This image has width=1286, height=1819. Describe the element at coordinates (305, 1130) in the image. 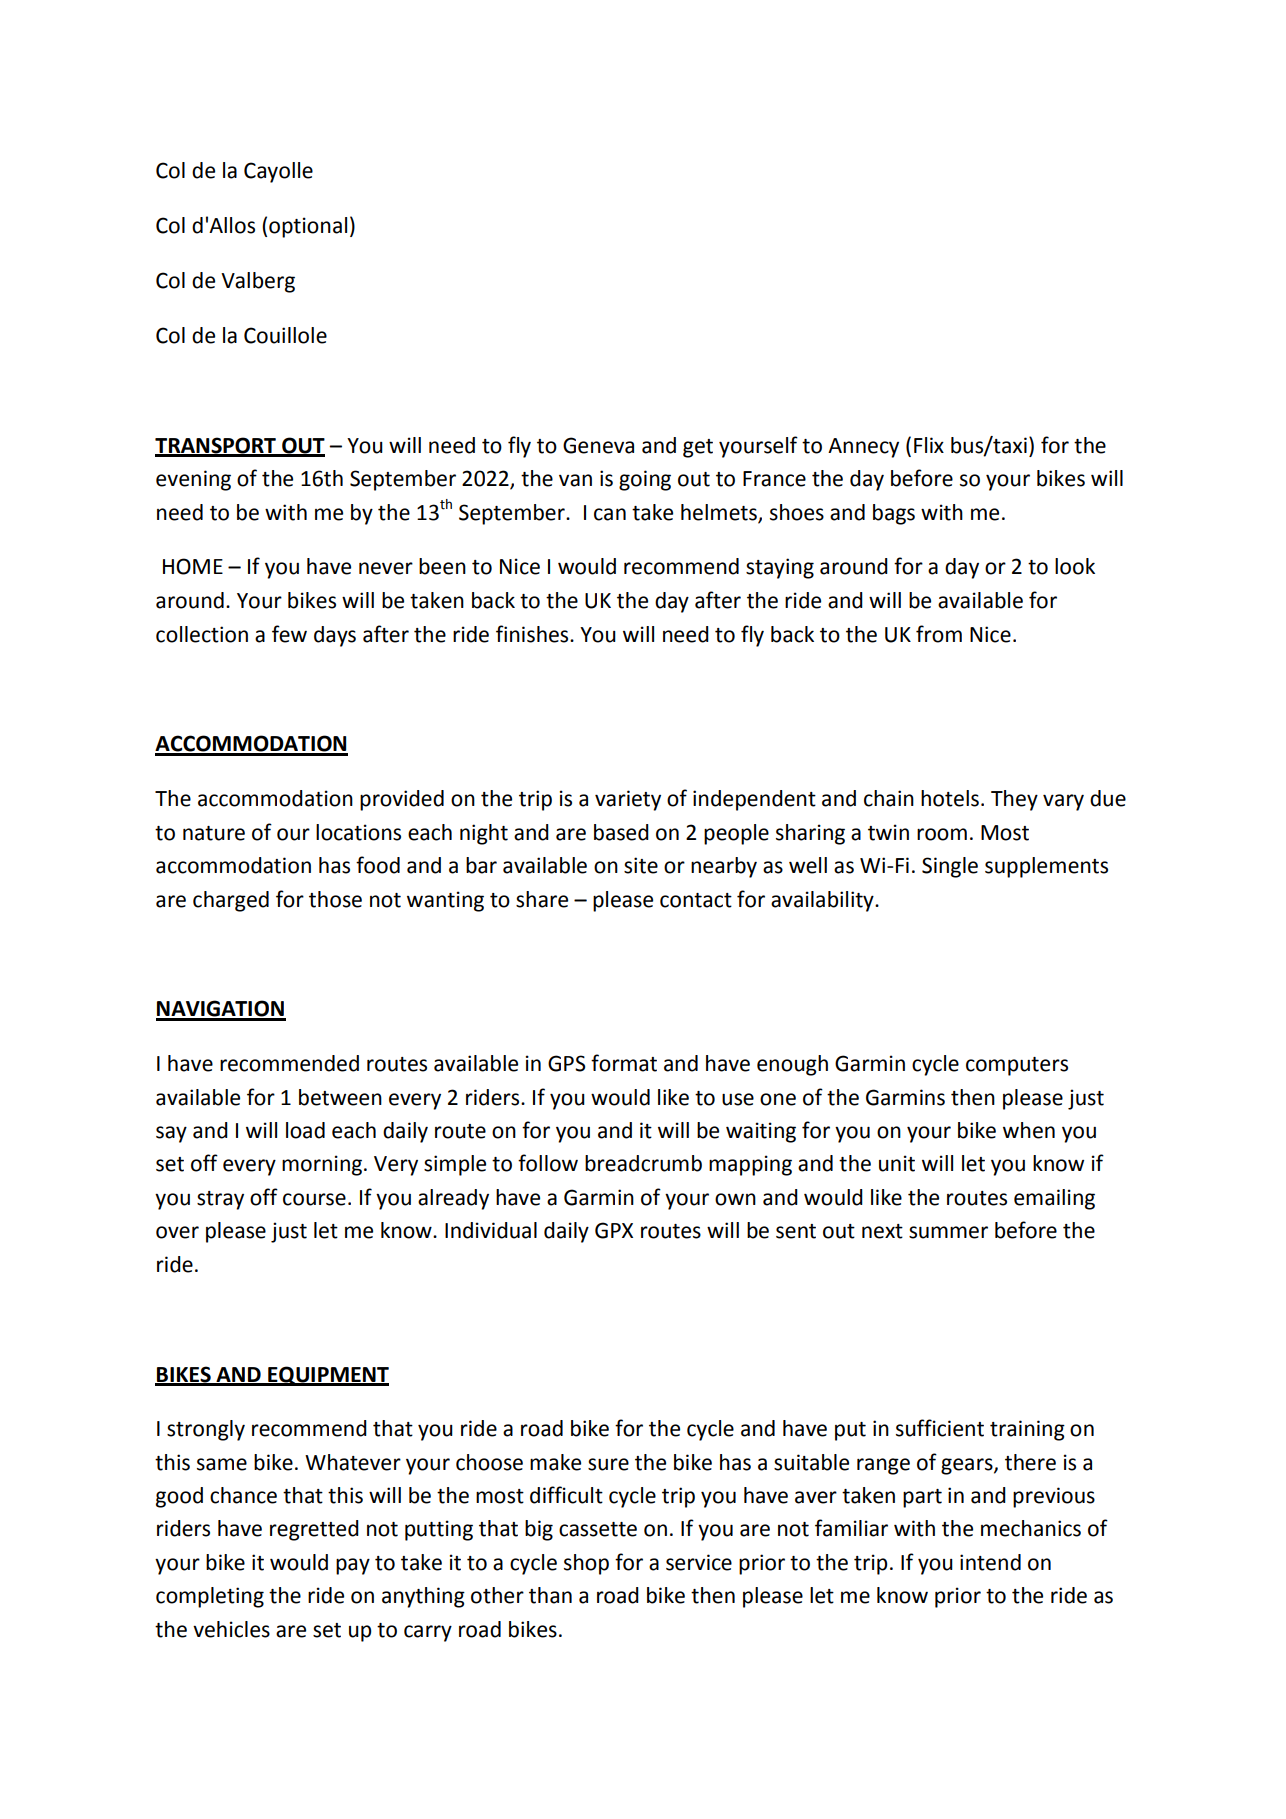

I see `load` at that location.
